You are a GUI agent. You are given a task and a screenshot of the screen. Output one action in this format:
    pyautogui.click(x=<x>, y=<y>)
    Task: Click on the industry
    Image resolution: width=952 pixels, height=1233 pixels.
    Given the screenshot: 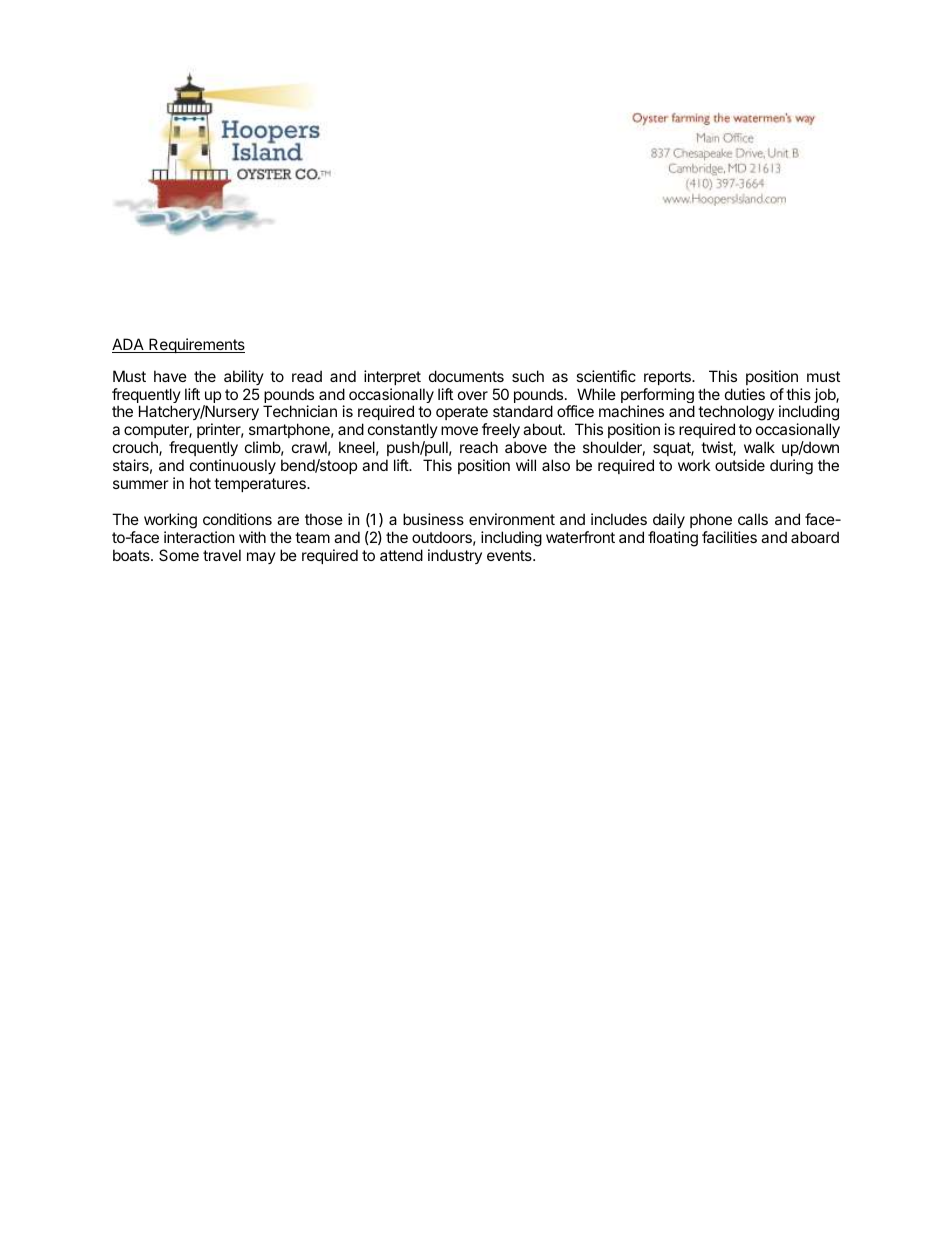 What is the action you would take?
    pyautogui.click(x=455, y=556)
